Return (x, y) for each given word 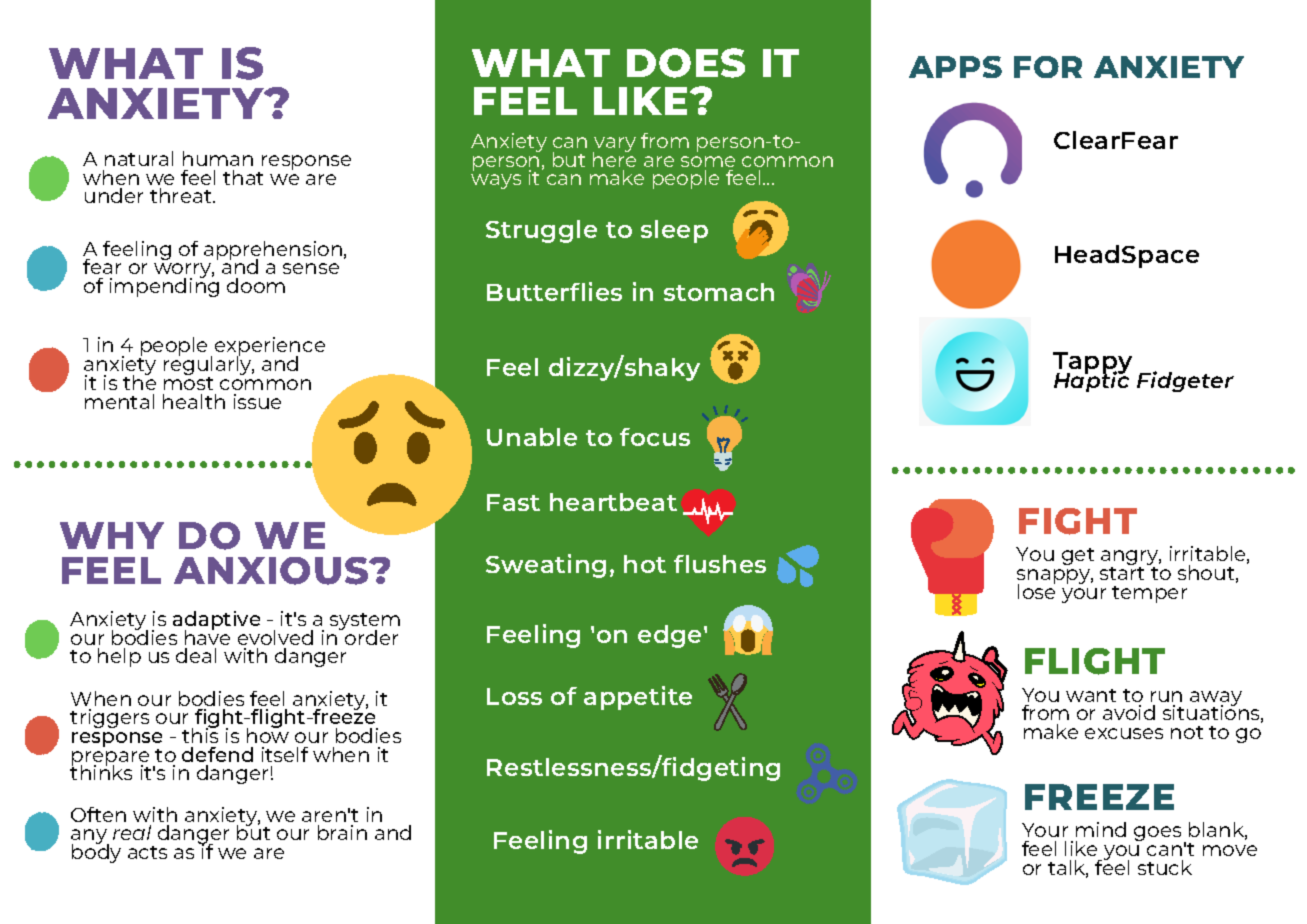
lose (1036, 590)
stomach (719, 292)
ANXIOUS (272, 571)
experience (270, 348)
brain (342, 832)
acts (147, 852)
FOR (1048, 67)
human (218, 158)
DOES (686, 63)
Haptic (1091, 380)
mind (1101, 829)
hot (645, 564)
